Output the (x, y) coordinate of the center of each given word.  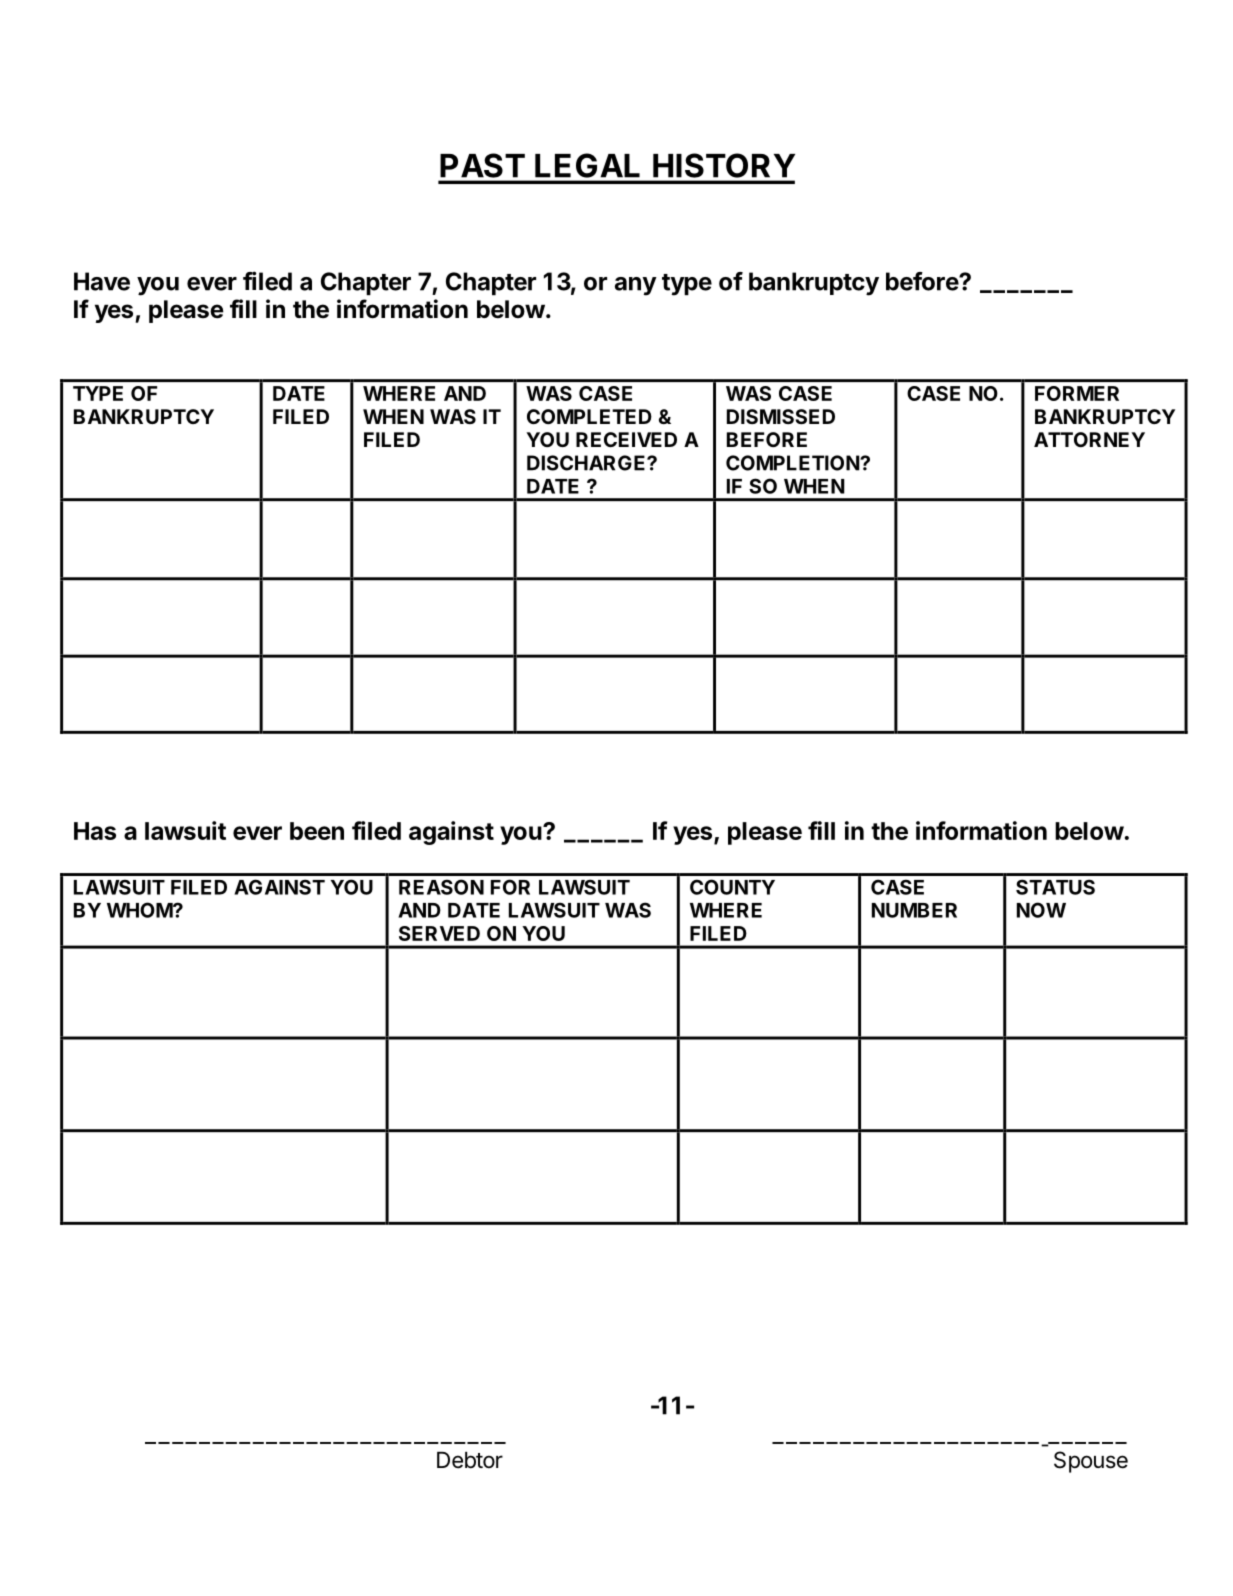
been (317, 831)
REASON (441, 887)
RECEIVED (626, 439)
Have (102, 281)
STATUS (1055, 887)
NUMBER (914, 910)
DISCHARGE (587, 463)
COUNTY (732, 887)
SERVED (439, 933)
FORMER (1077, 393)
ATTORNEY (1089, 439)
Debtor (470, 1460)
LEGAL (587, 165)
